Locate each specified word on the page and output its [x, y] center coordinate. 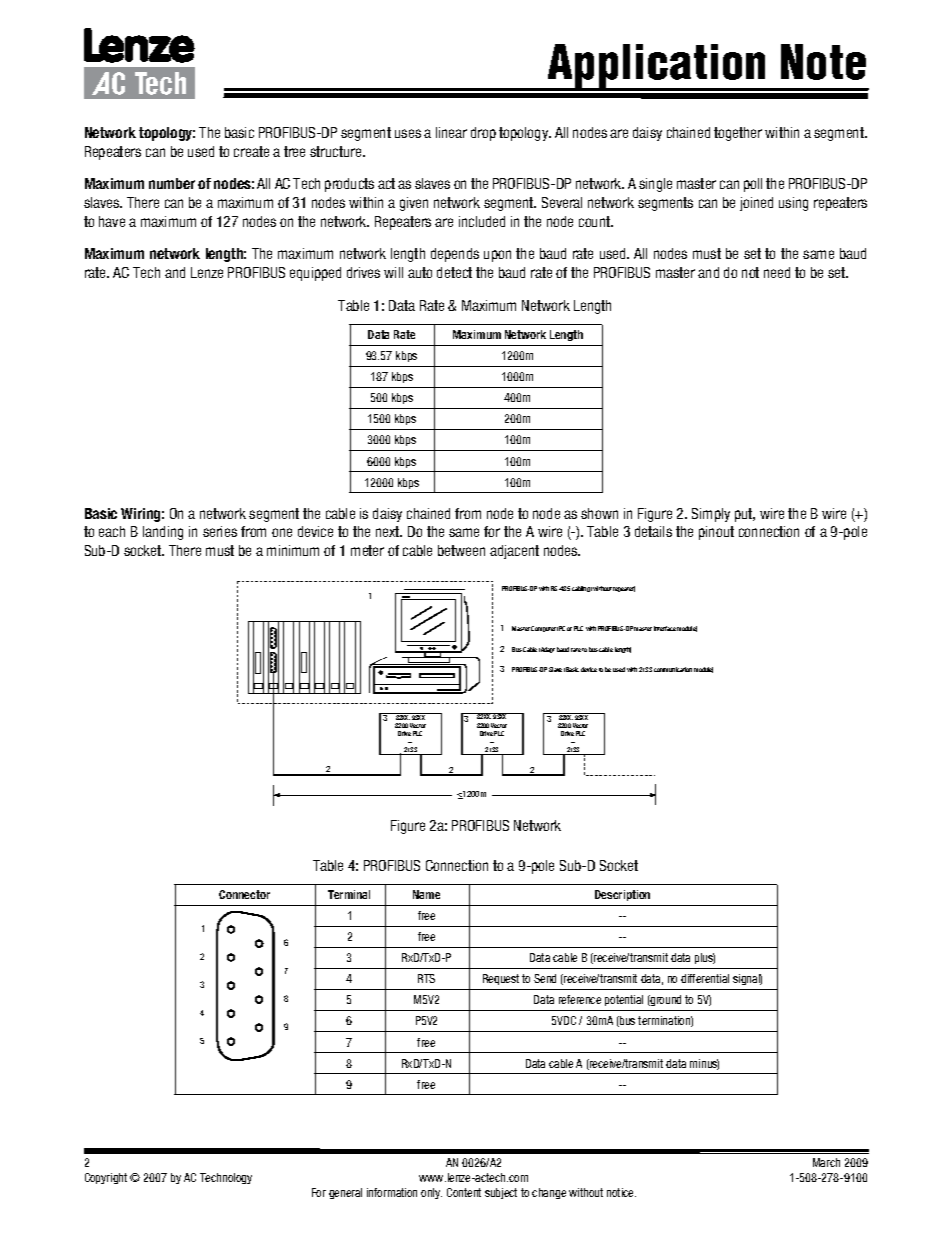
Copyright [106, 1178]
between [461, 550]
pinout [716, 533]
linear [451, 132]
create [251, 151]
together [738, 134]
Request [501, 979]
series [220, 531]
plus [705, 958]
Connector [244, 894]
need [777, 272]
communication [673, 669]
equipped [315, 274]
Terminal [349, 894]
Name [426, 894]
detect [454, 272]
